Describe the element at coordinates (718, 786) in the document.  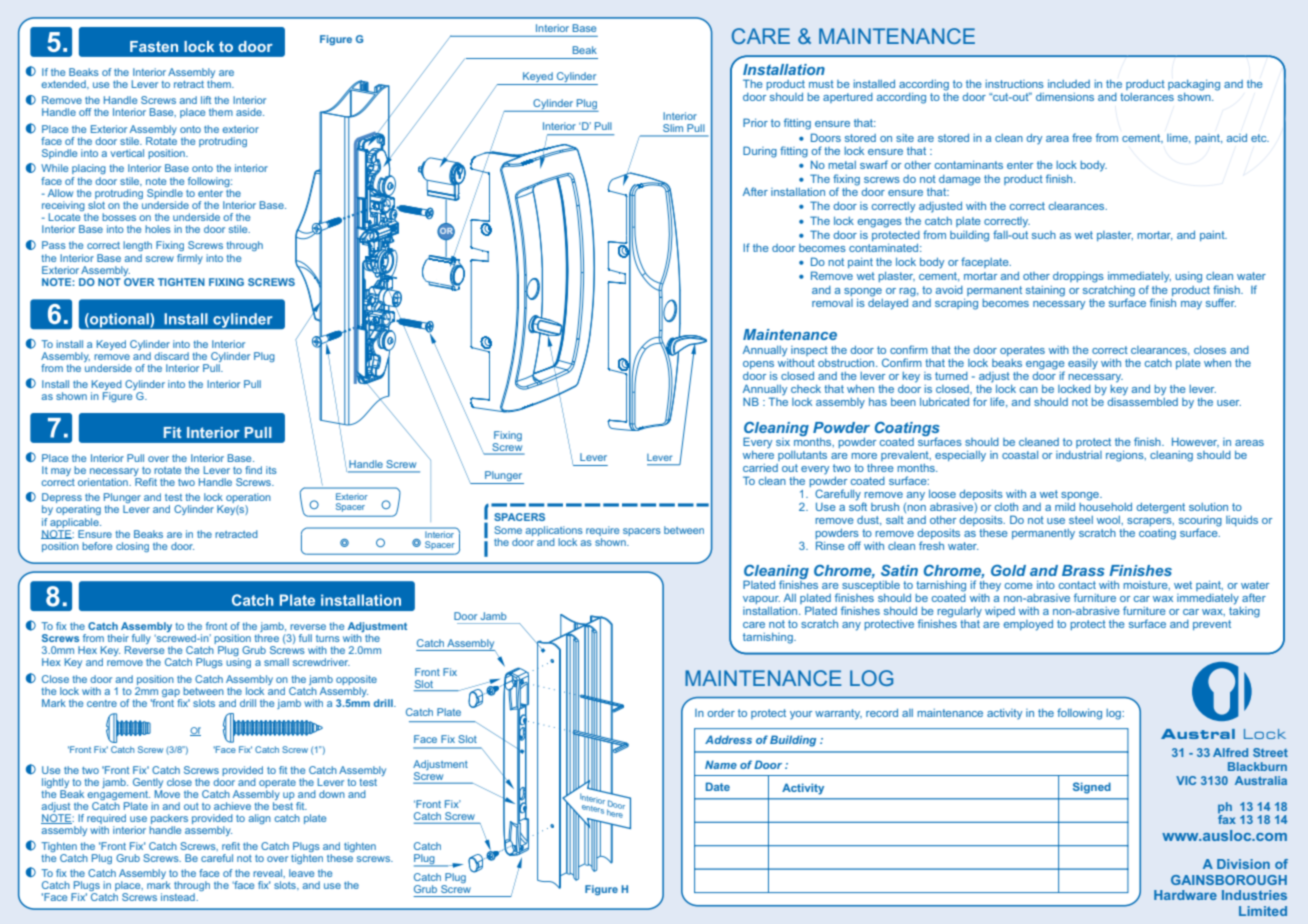
I see `Date` at that location.
